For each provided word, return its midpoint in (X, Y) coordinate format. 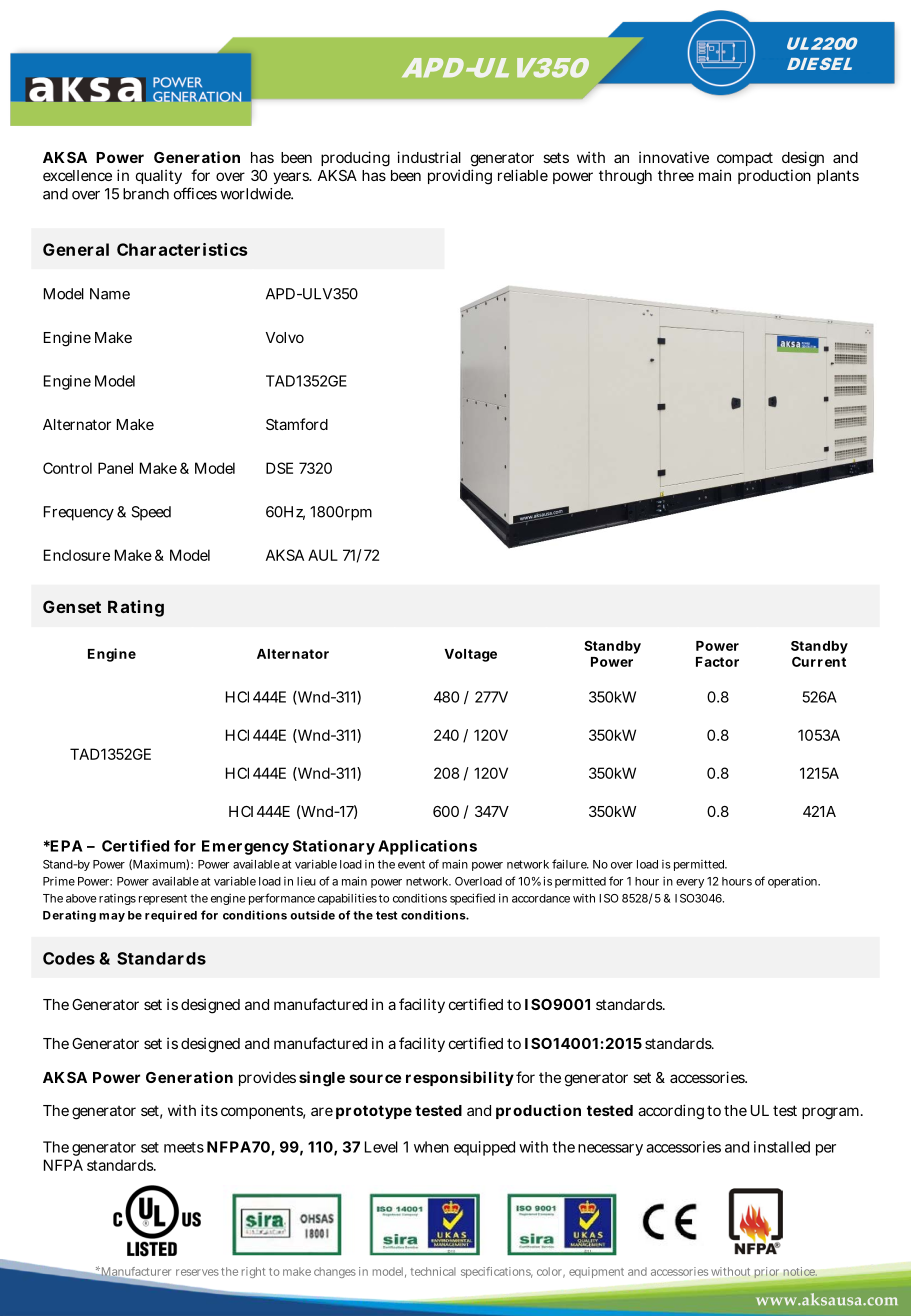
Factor (717, 662)
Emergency (245, 847)
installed (782, 1147)
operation (794, 882)
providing (460, 177)
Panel (115, 468)
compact (745, 159)
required (171, 916)
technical (433, 1271)
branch (146, 194)
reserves (197, 1272)
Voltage (470, 655)
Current (819, 661)
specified (472, 899)
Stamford (297, 424)
